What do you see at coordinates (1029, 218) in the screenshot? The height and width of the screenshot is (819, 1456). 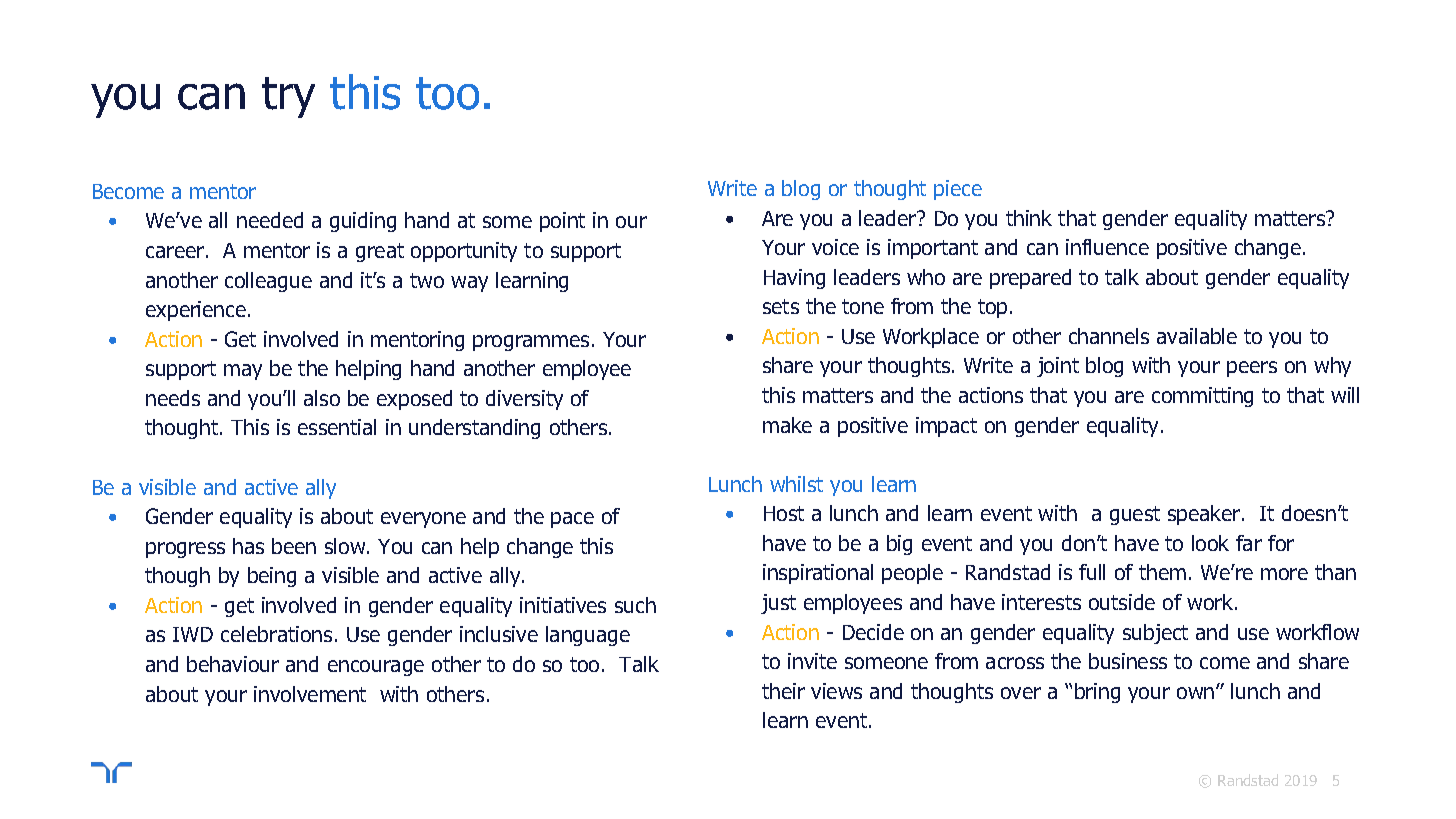 I see `think` at bounding box center [1029, 218].
